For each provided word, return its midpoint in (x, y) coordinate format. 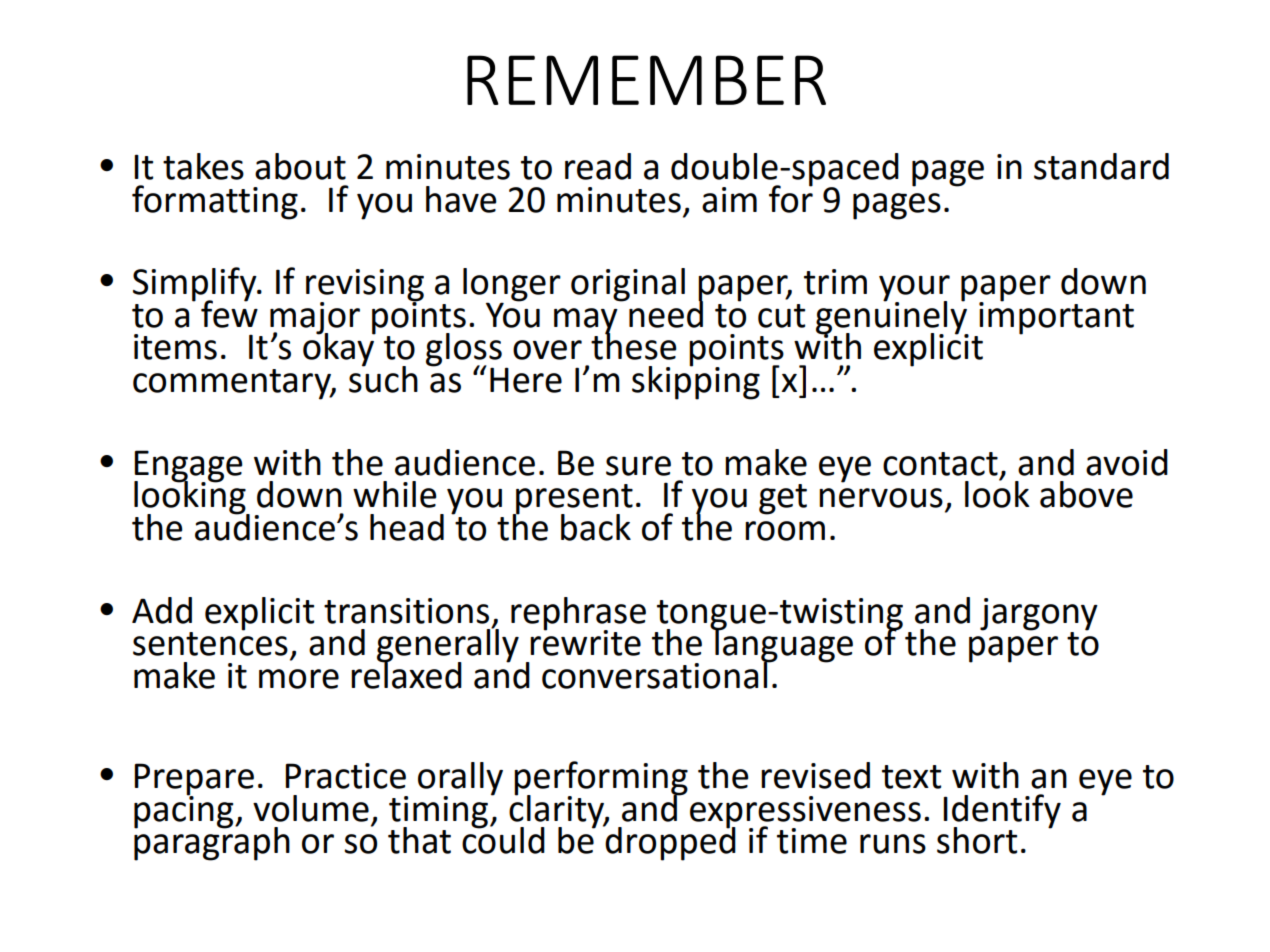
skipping (696, 381)
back (596, 527)
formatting (215, 202)
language (783, 646)
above (1086, 494)
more (299, 679)
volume (311, 808)
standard (1101, 166)
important (1056, 317)
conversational (655, 674)
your (914, 289)
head (407, 527)
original (628, 285)
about (300, 166)
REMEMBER (646, 80)
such (383, 378)
